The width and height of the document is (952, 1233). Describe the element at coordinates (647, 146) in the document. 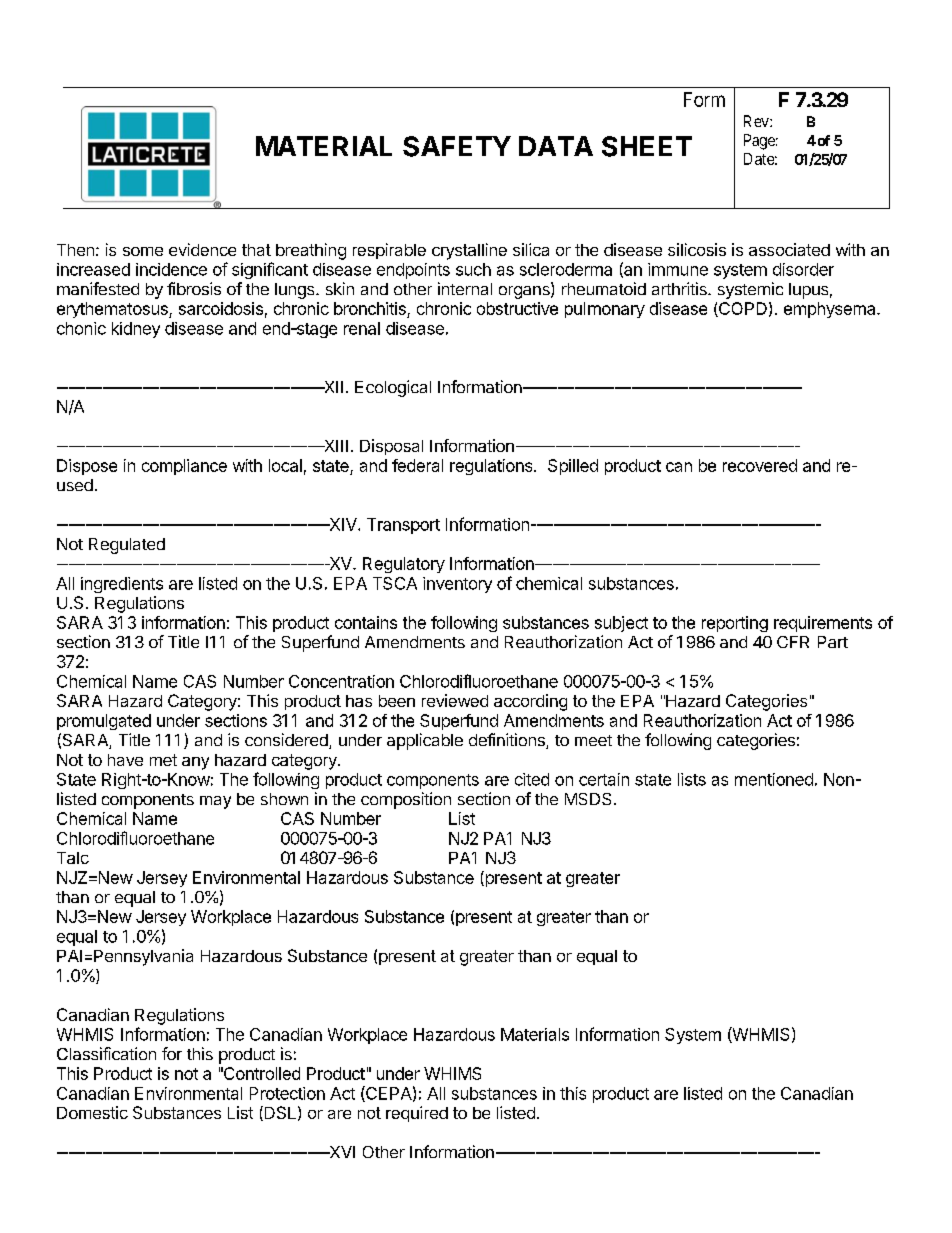

I see `SHEET` at that location.
